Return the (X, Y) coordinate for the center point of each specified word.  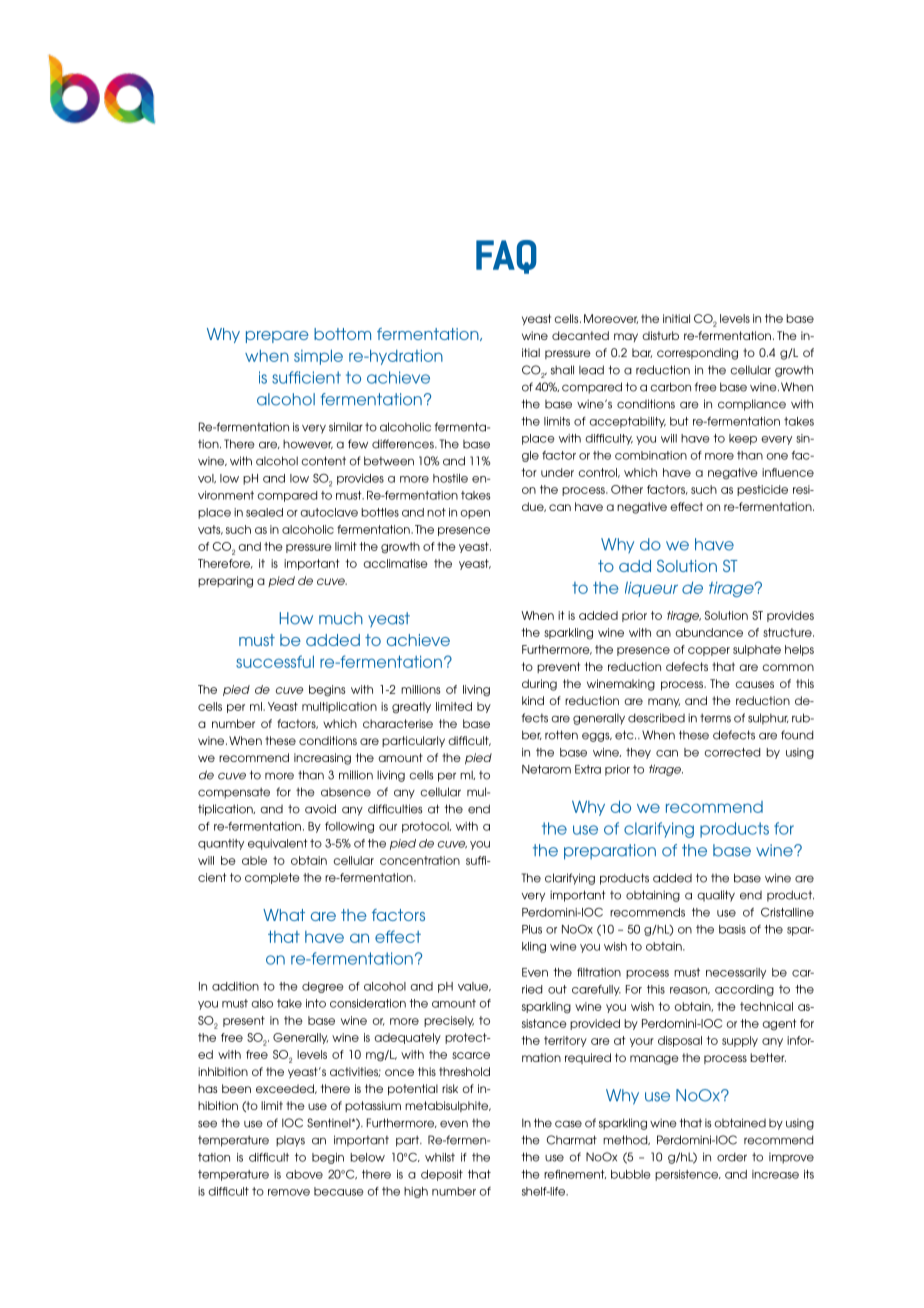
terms (715, 718)
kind (533, 700)
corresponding (697, 354)
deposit (442, 1175)
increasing (322, 759)
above (304, 1174)
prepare (277, 337)
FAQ (506, 257)
